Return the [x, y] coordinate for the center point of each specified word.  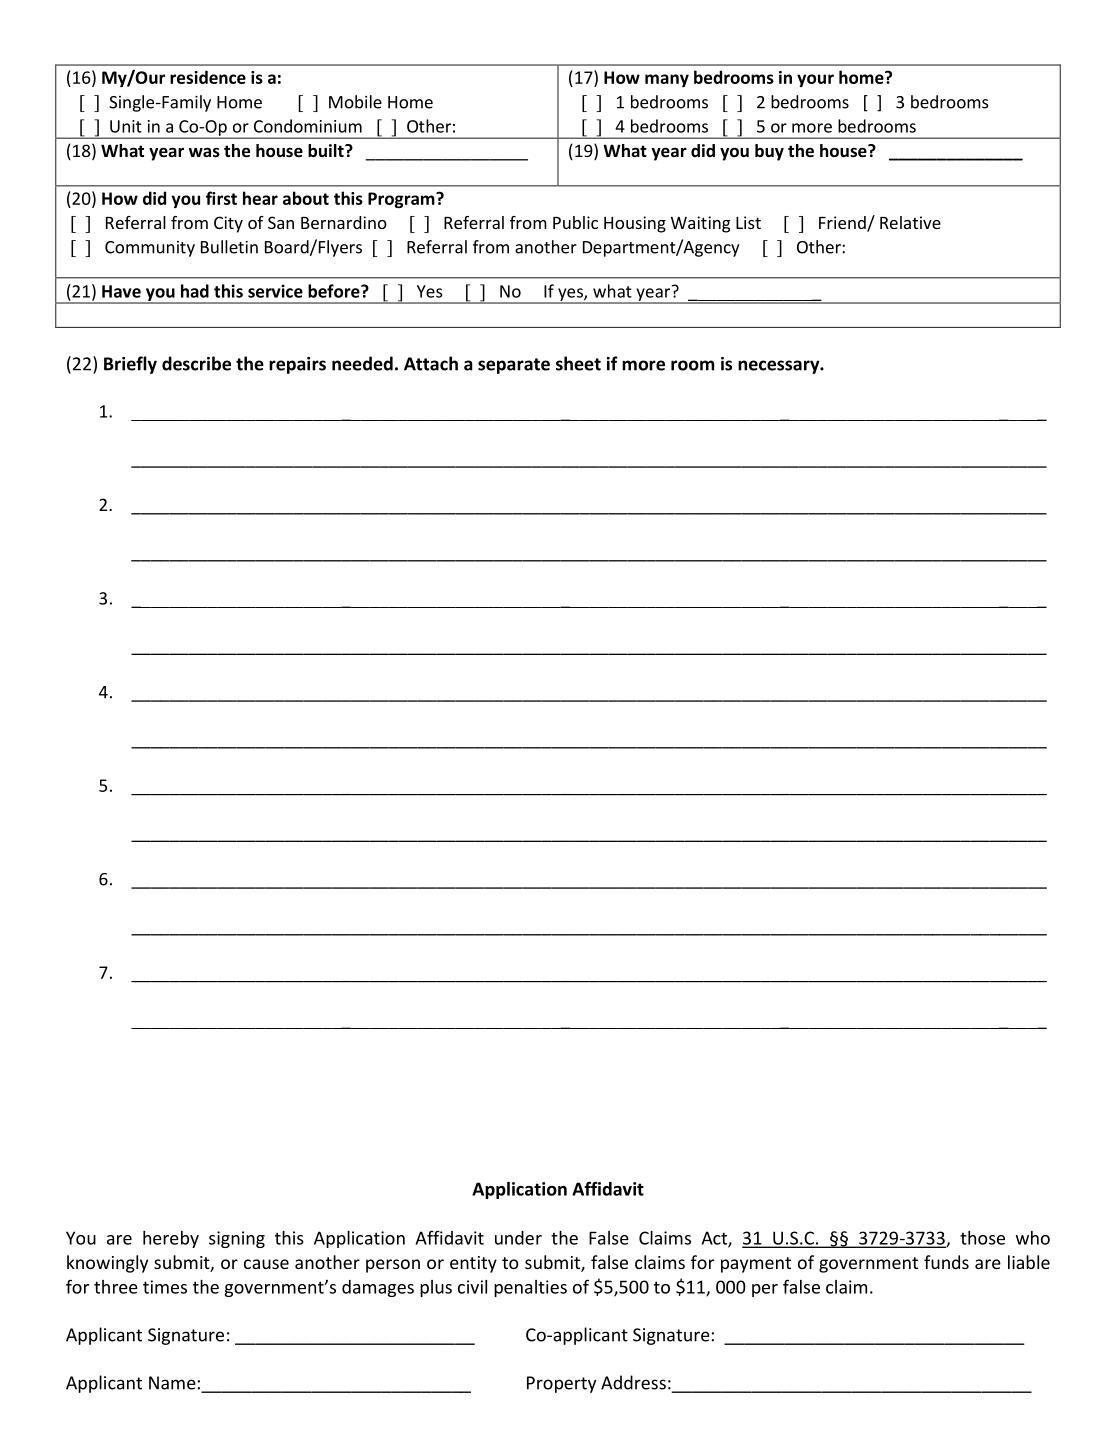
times [165, 1287]
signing [237, 1239]
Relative [910, 222]
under [518, 1238]
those [982, 1238]
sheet [578, 363]
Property [561, 1384]
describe [196, 363]
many [667, 80]
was [204, 152]
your [815, 80]
